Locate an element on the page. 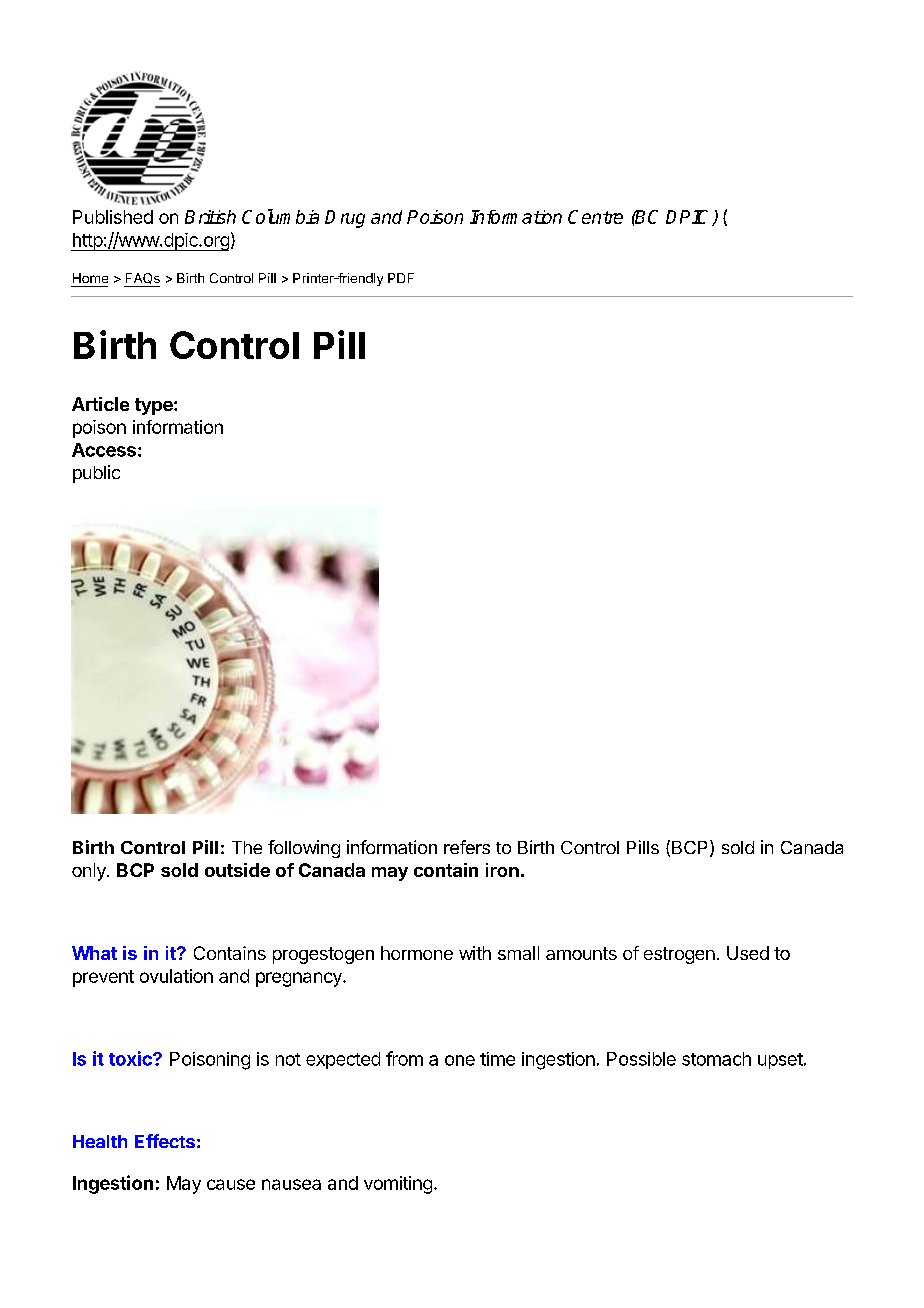  estrogen is located at coordinates (679, 955).
